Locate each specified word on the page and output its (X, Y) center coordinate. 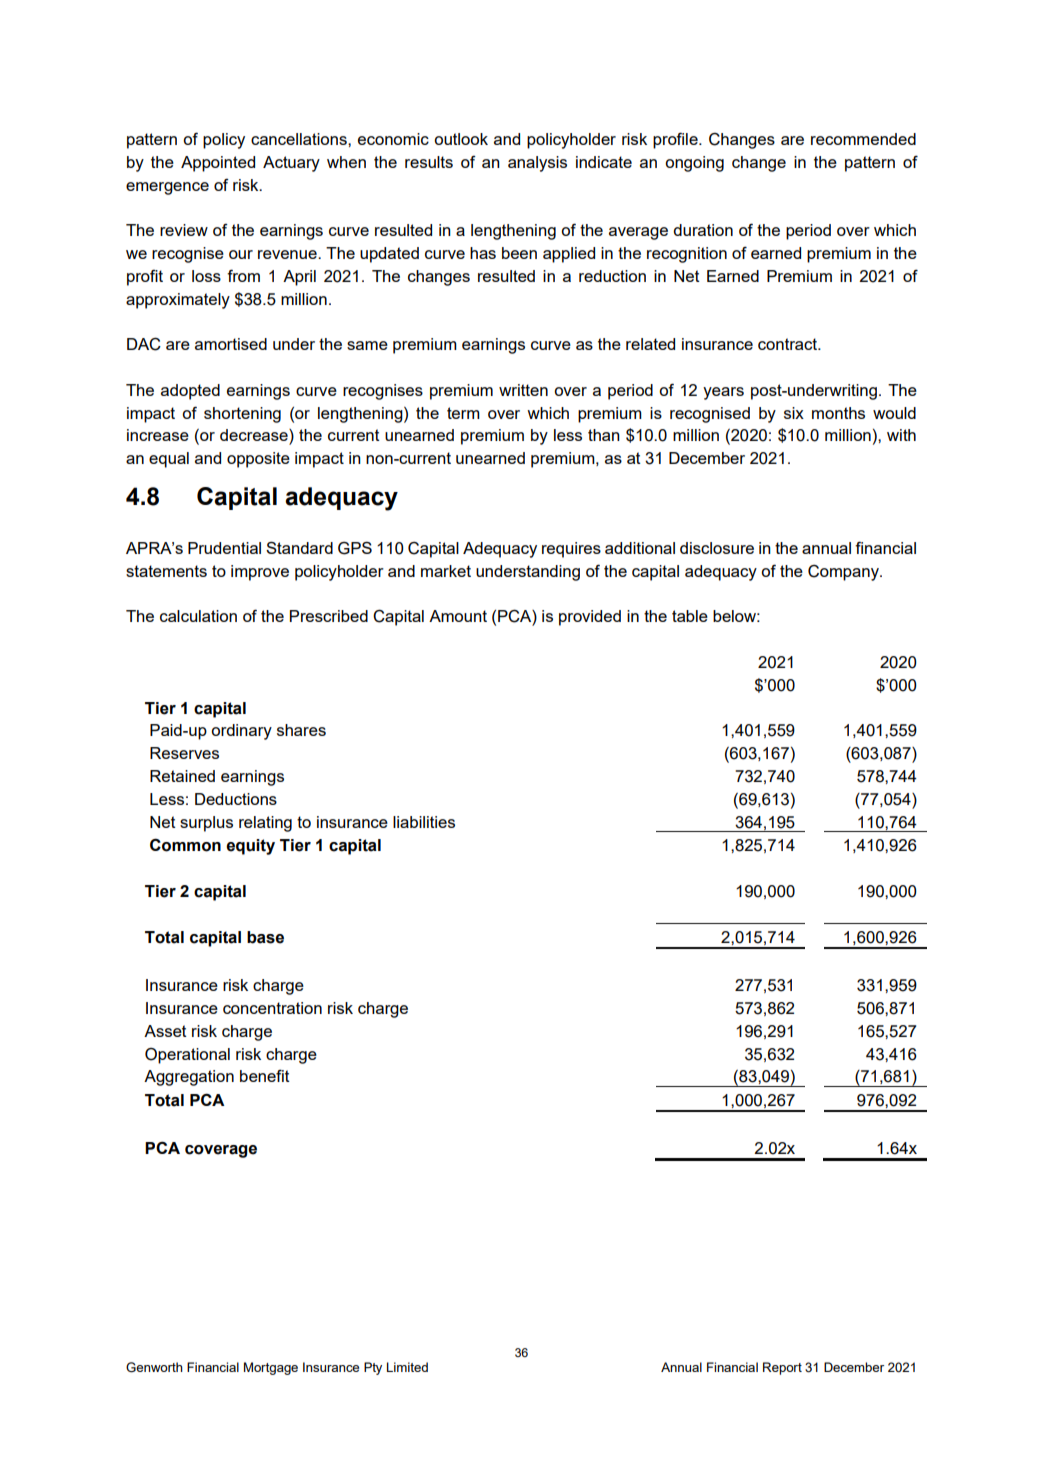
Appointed (218, 164)
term (463, 413)
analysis (537, 164)
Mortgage (271, 1368)
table (690, 616)
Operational (187, 1056)
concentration (272, 1008)
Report (782, 1368)
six (794, 413)
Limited (407, 1367)
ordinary (241, 732)
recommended (863, 139)
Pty (373, 1368)
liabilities (424, 822)
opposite (258, 460)
